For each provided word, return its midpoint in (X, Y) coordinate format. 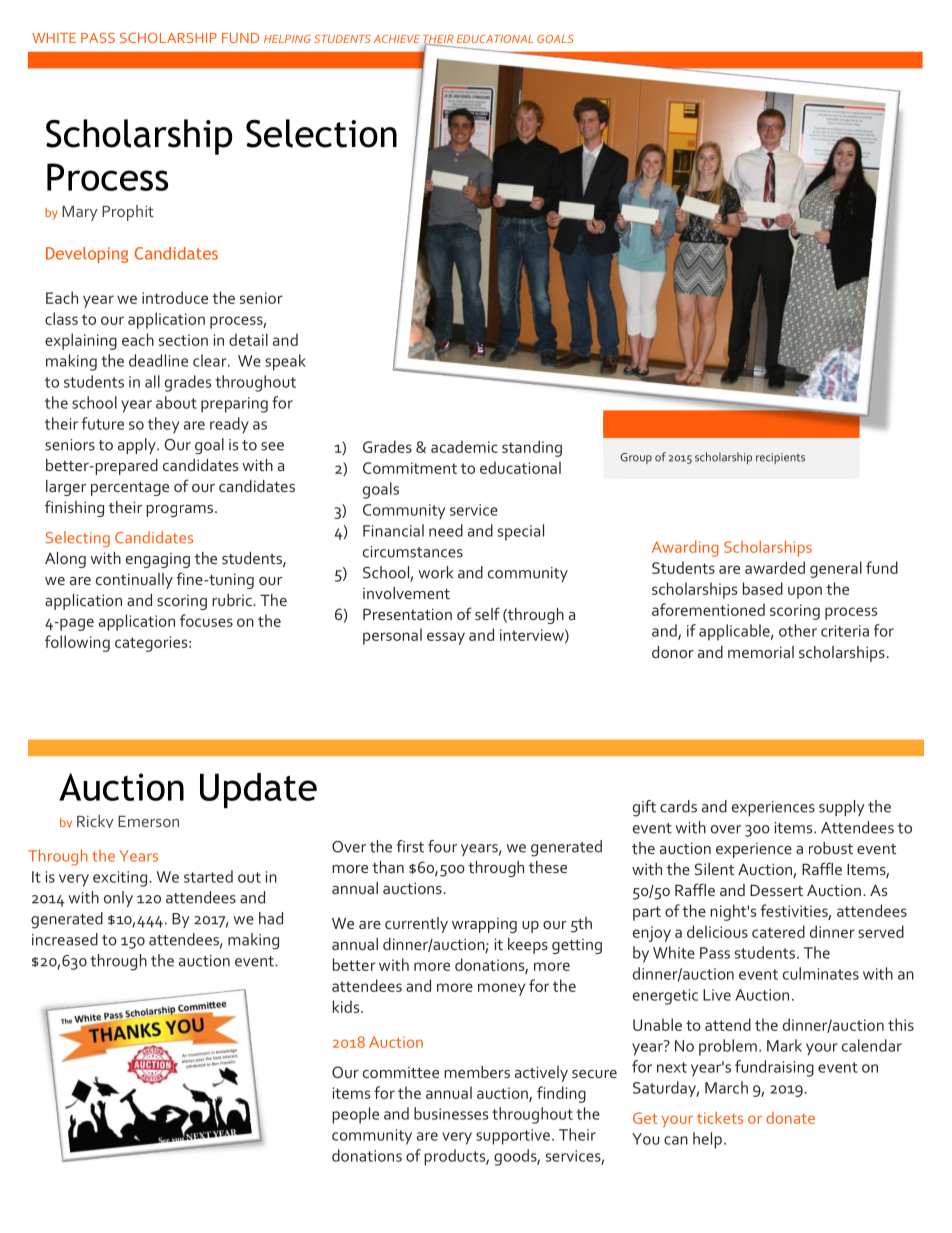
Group (636, 458)
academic (464, 446)
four (442, 846)
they (163, 425)
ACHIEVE (397, 39)
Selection (321, 133)
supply (842, 808)
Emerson (148, 821)
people (355, 1115)
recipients (780, 458)
